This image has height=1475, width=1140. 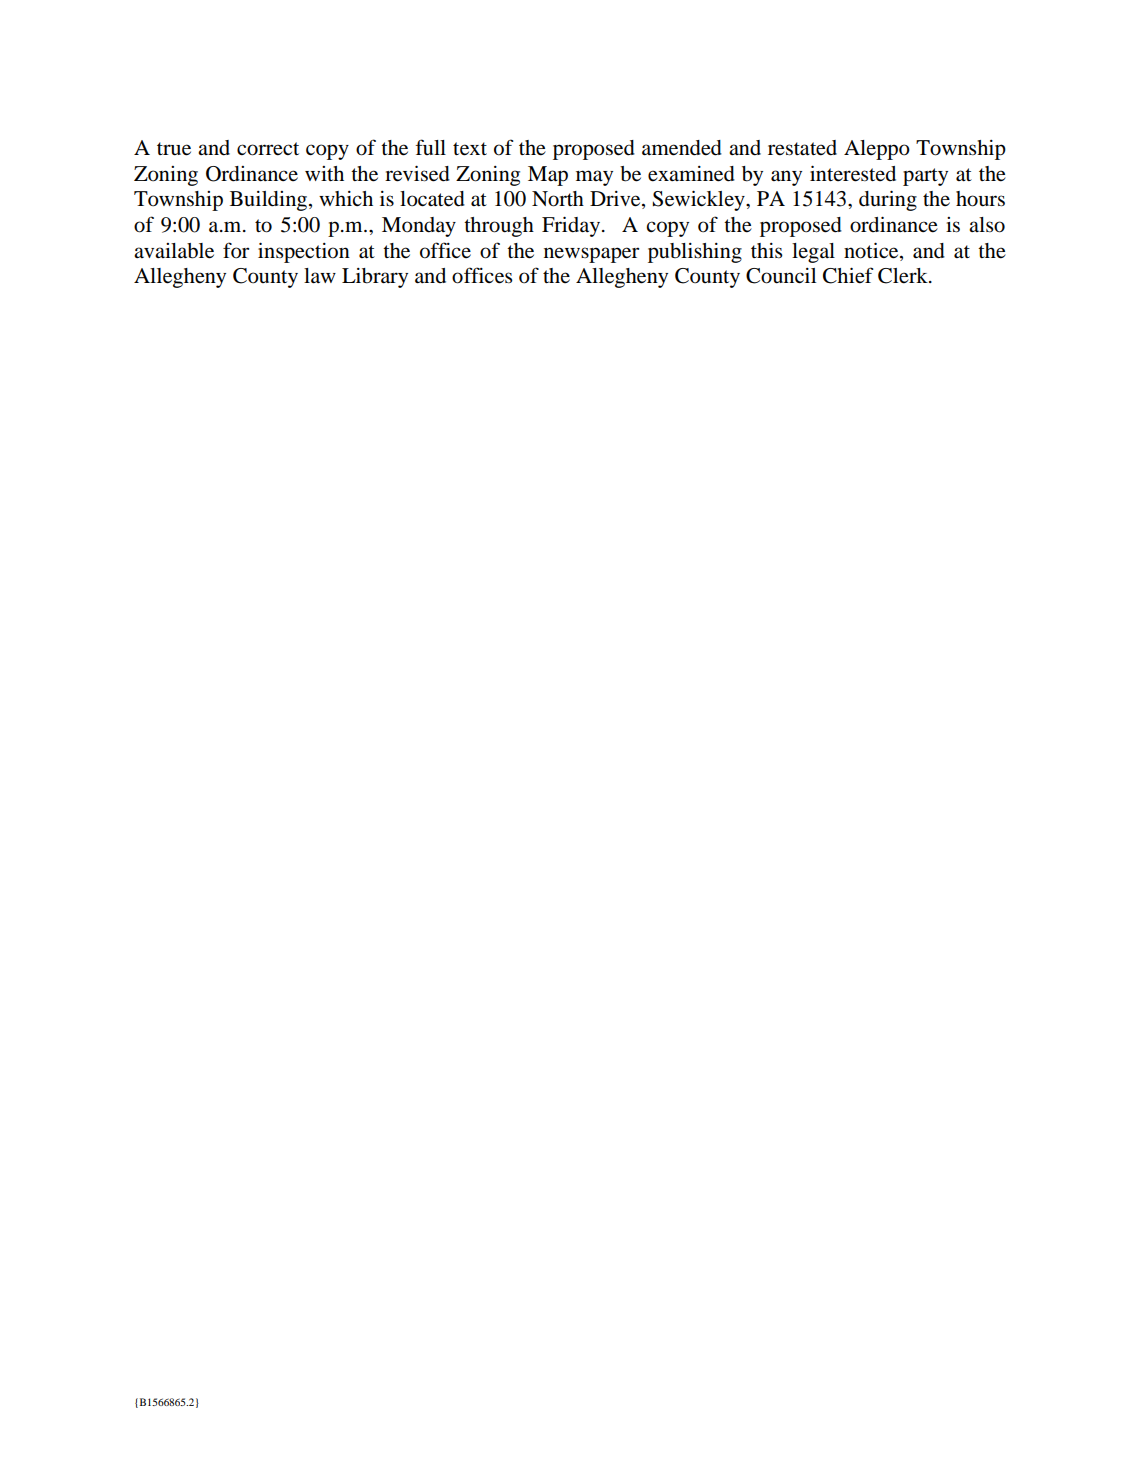 I want to click on law, so click(x=320, y=275).
